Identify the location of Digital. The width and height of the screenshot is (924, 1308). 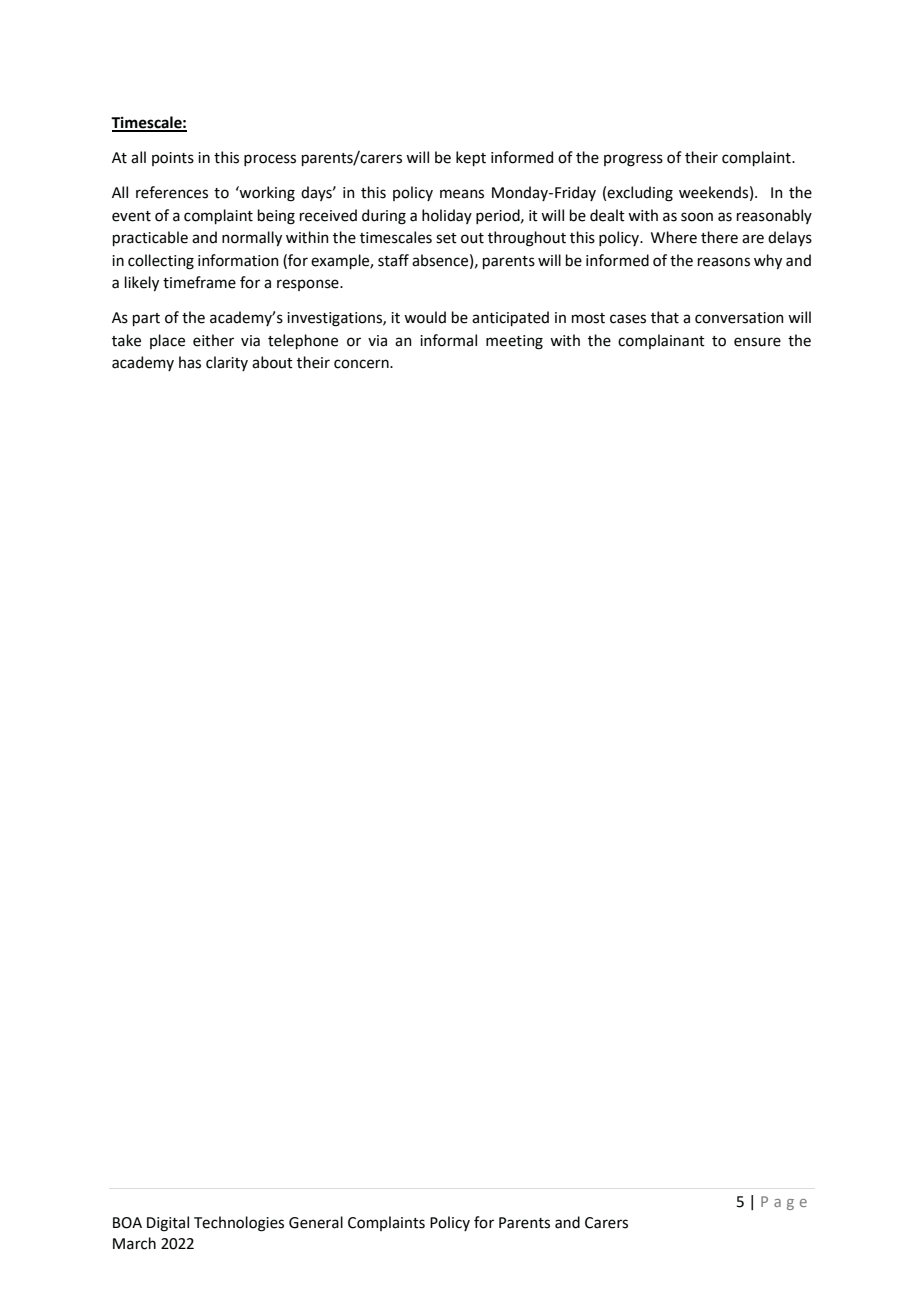
(168, 1224).
